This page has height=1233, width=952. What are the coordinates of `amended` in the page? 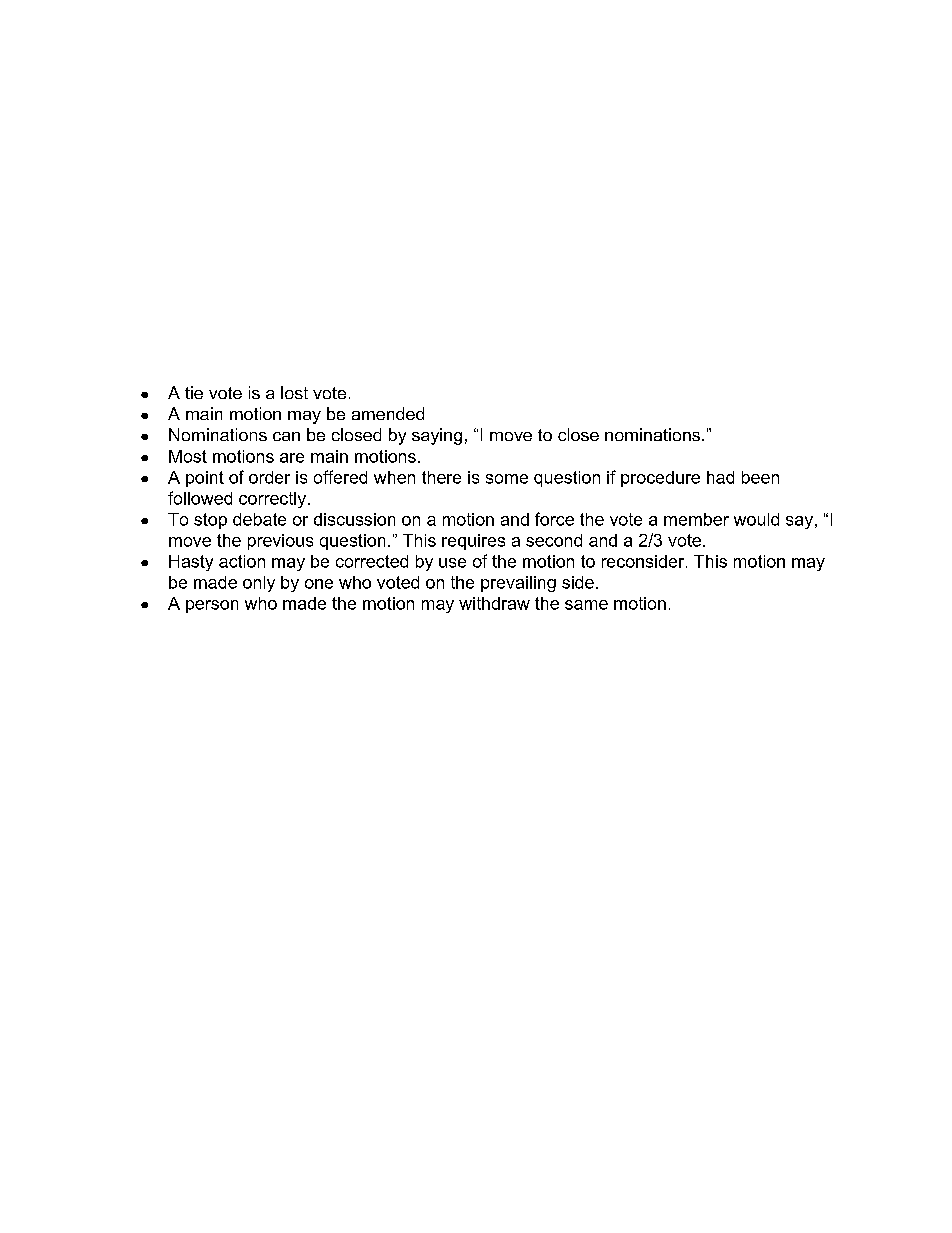 It's located at (388, 413).
